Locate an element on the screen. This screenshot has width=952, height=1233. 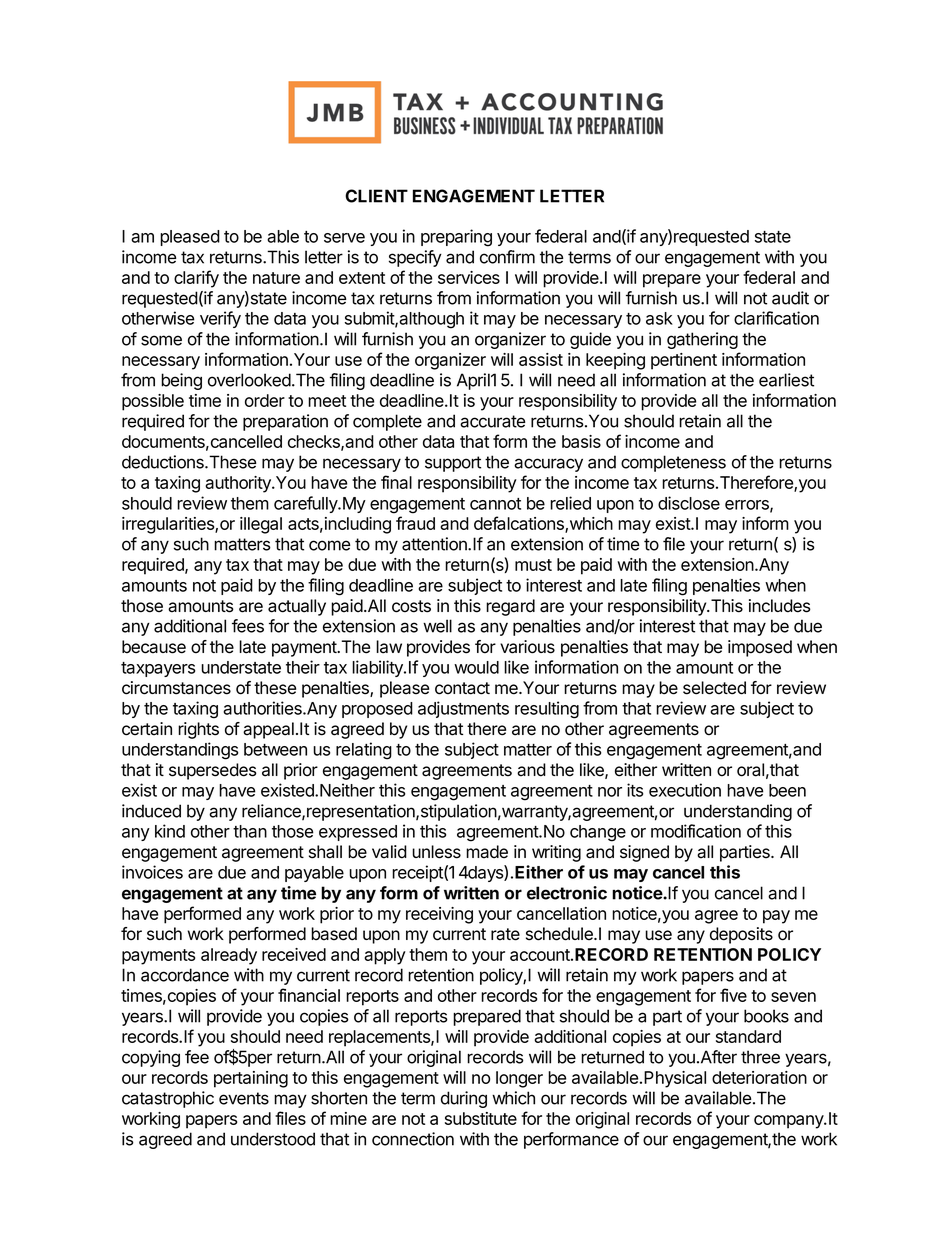
audit is located at coordinates (790, 298).
